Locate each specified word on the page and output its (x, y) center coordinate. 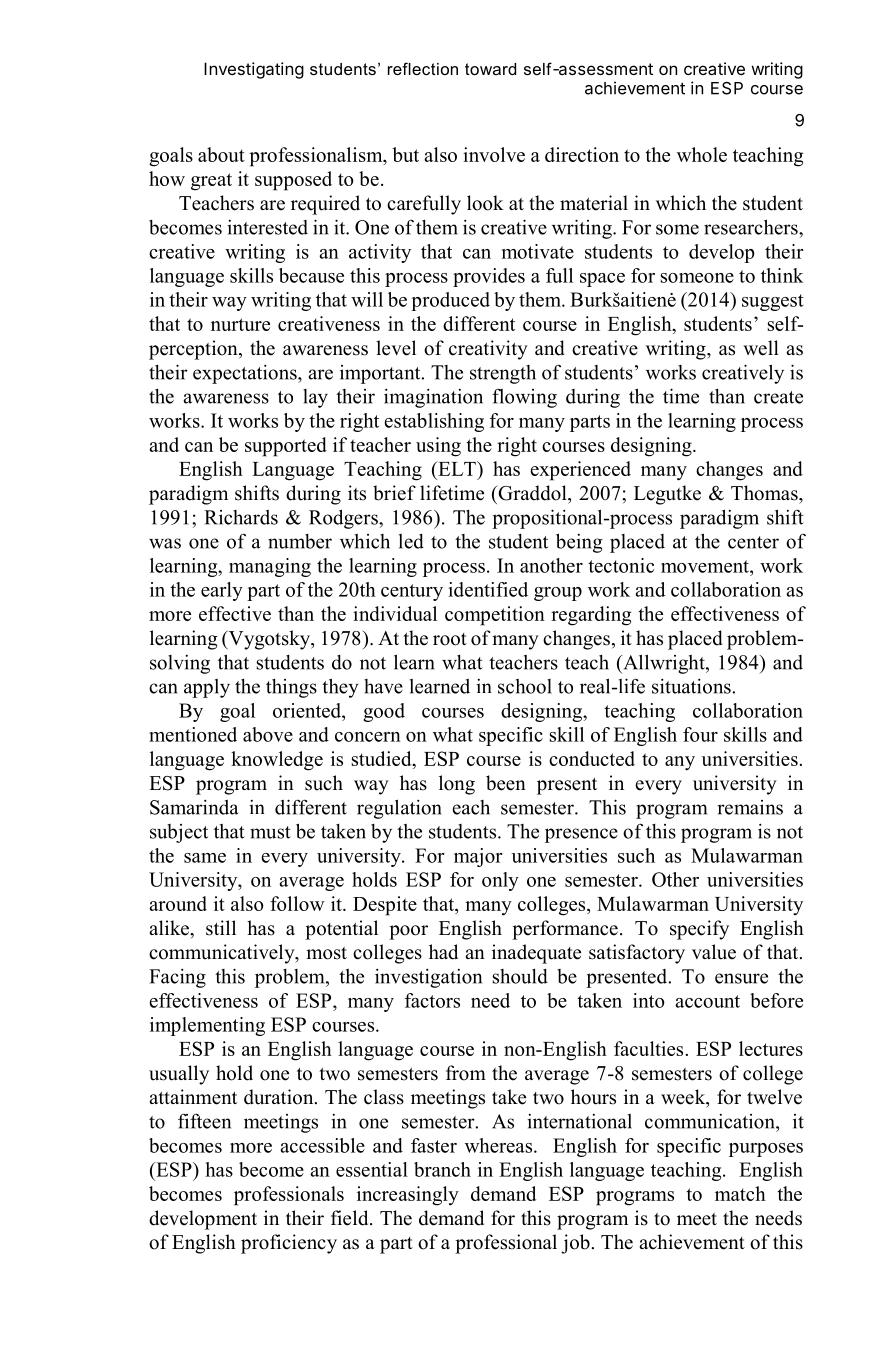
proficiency (289, 1244)
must (270, 832)
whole (702, 154)
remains (750, 807)
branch (442, 1169)
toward (490, 69)
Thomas (765, 493)
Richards (241, 517)
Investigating (254, 70)
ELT (457, 468)
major (478, 857)
